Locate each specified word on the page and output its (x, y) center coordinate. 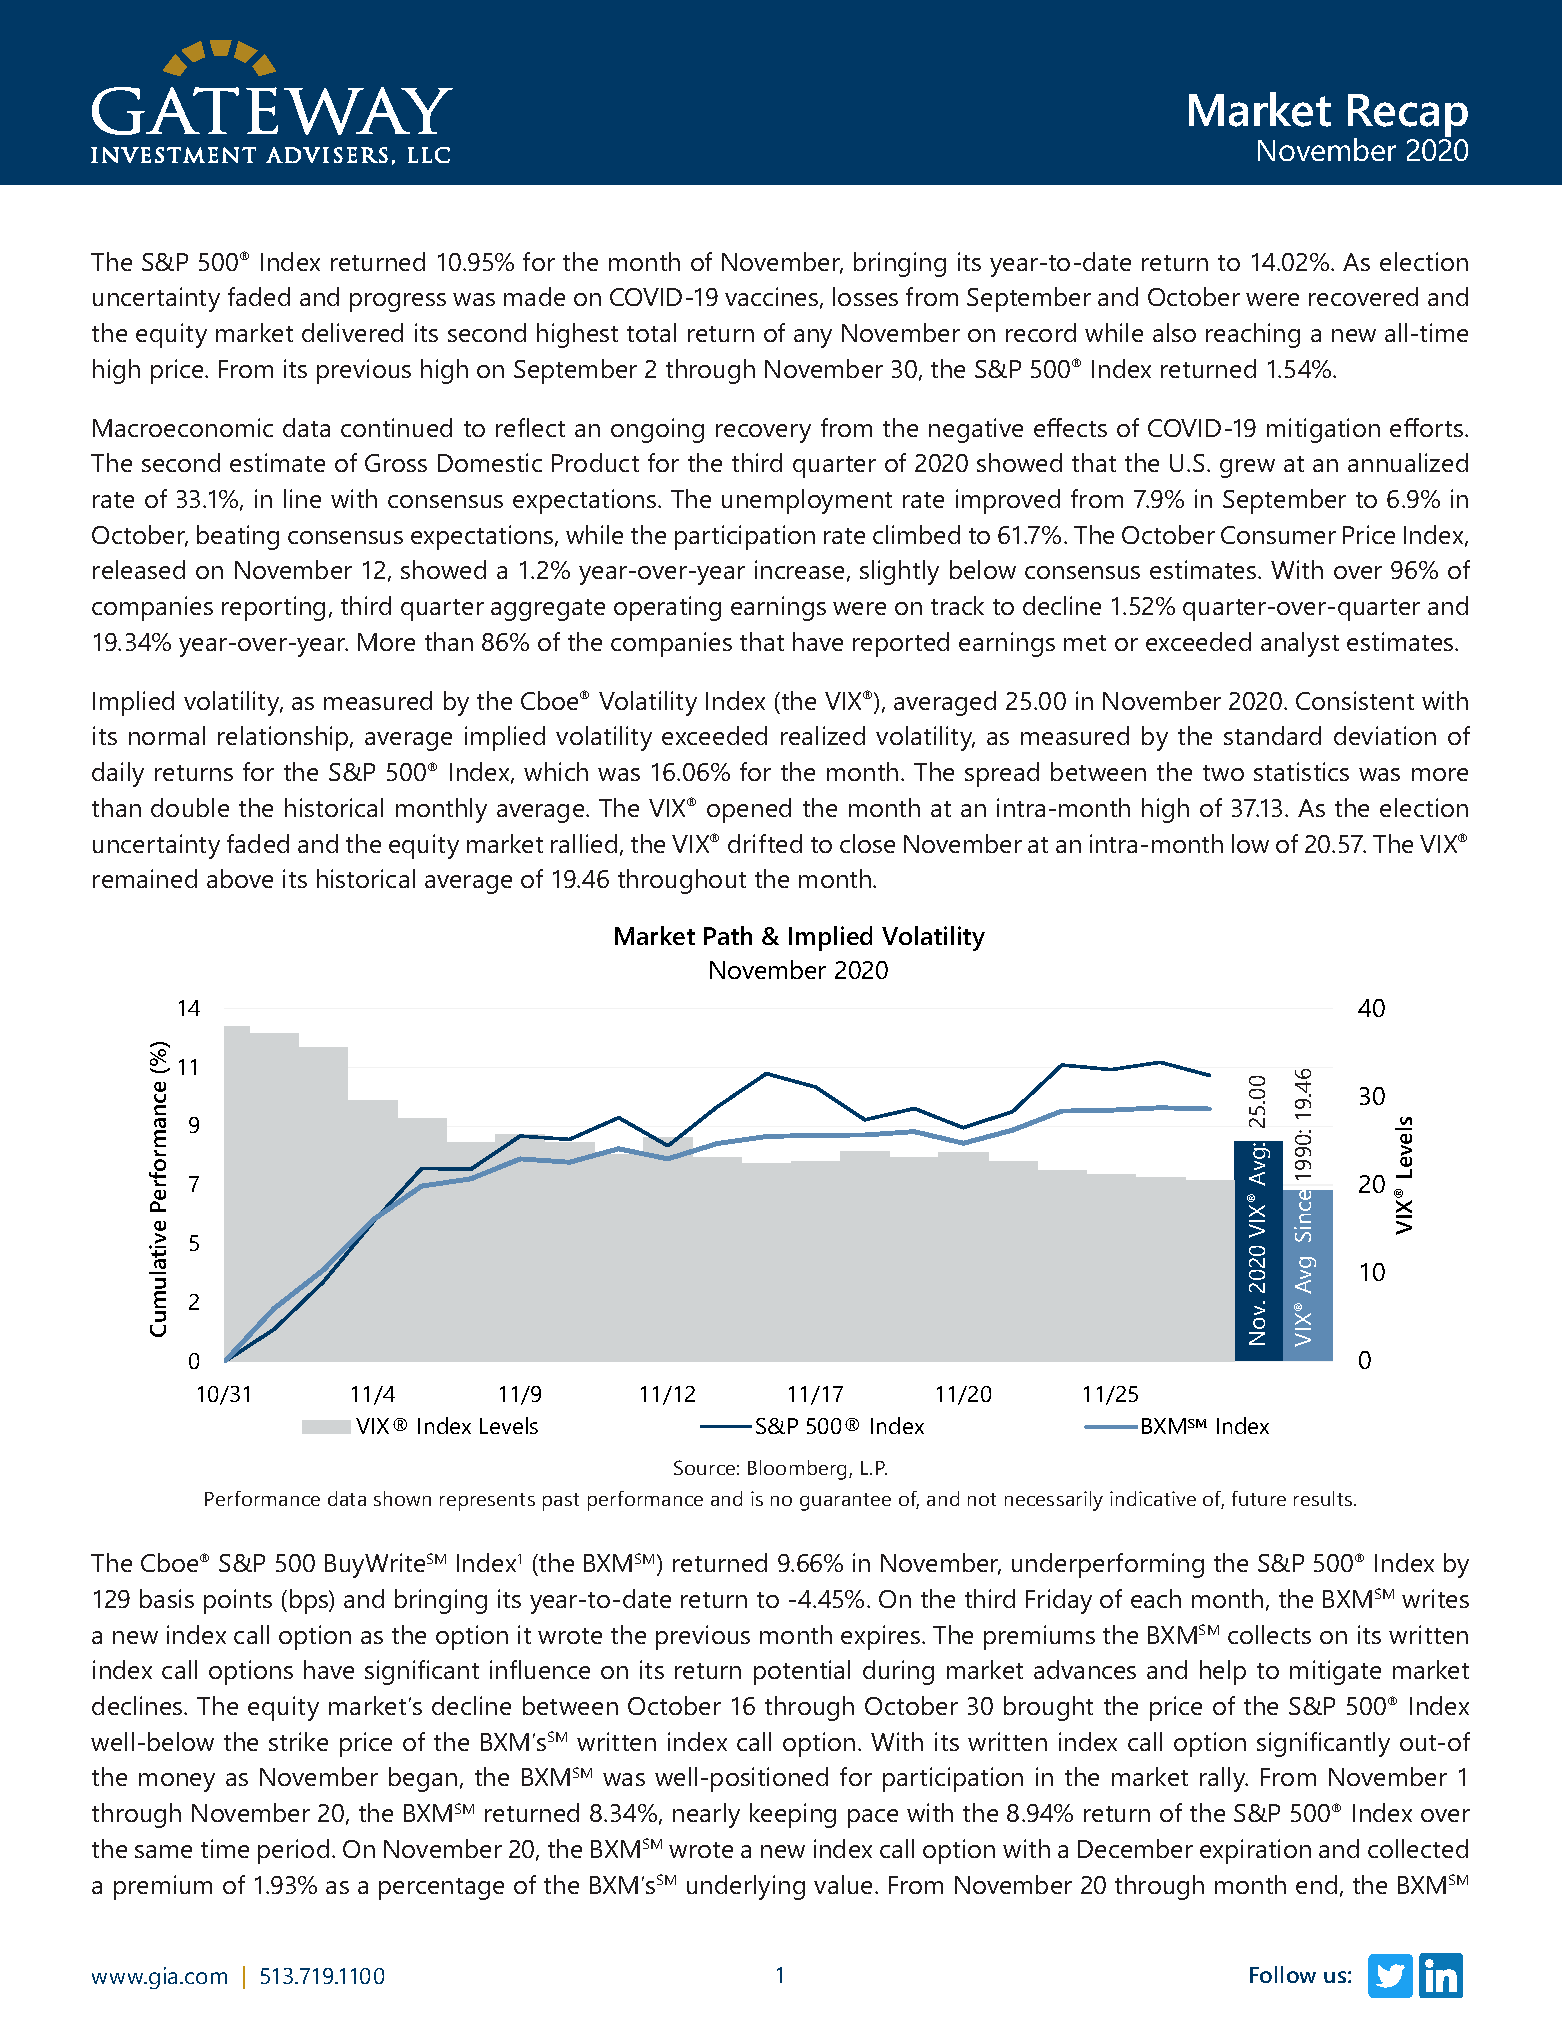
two (1223, 773)
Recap (1408, 116)
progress (398, 302)
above (240, 878)
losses (865, 296)
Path (728, 935)
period (293, 1851)
